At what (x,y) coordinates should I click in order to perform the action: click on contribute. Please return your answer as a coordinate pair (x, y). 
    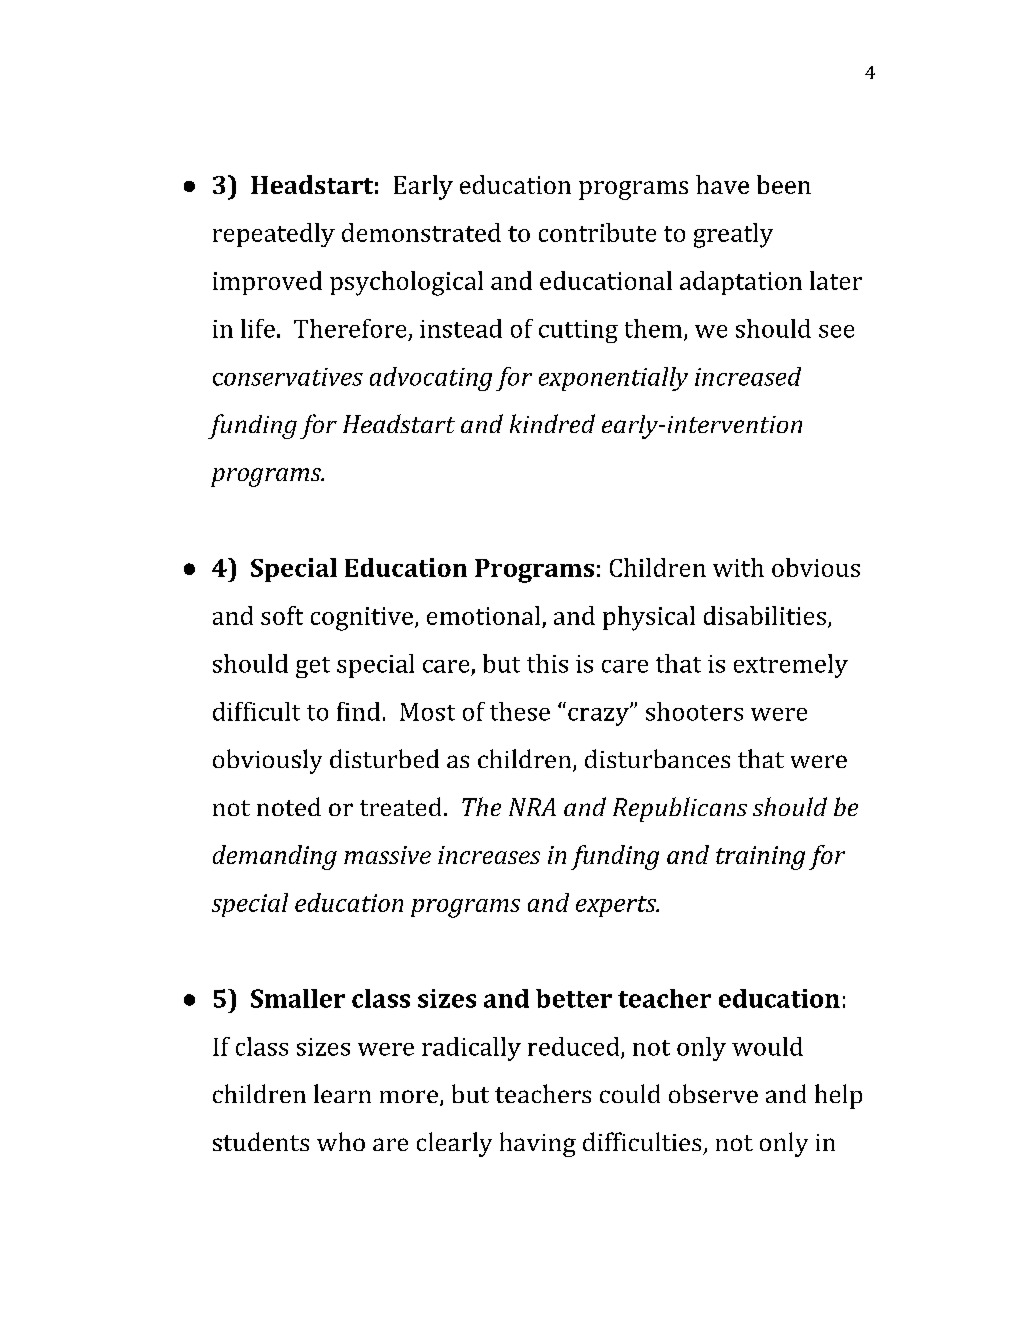
    Looking at the image, I should click on (597, 232).
